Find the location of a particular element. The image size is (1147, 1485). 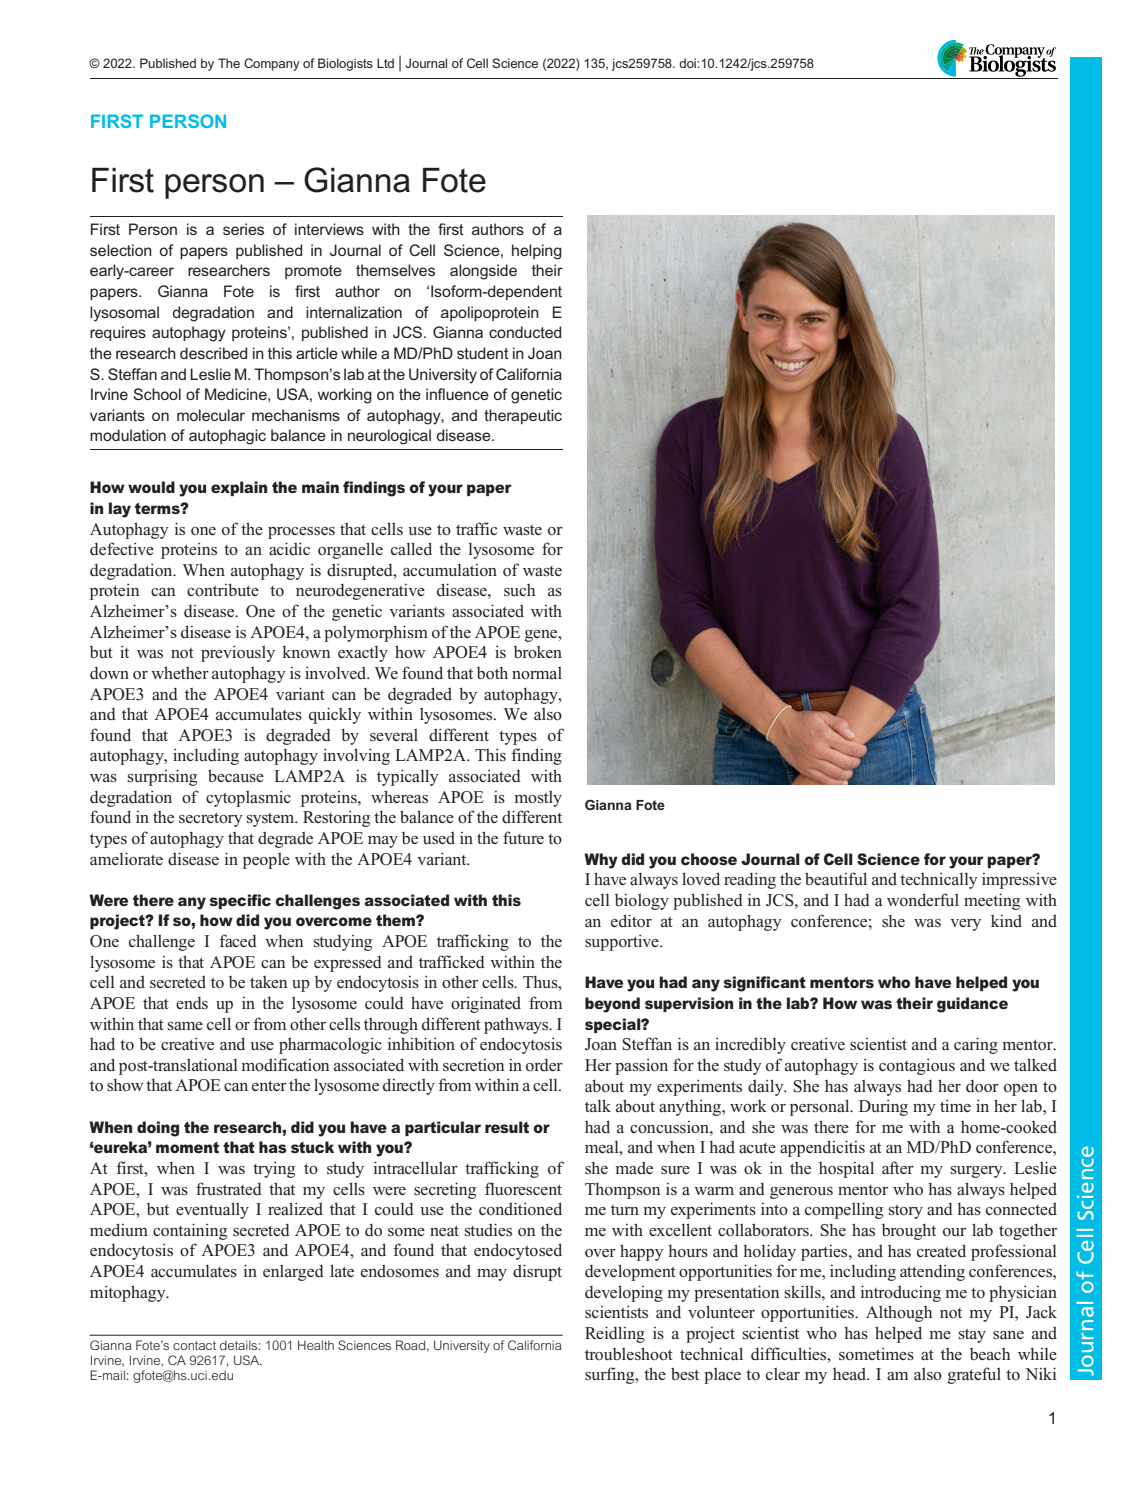

whether is located at coordinates (180, 672).
